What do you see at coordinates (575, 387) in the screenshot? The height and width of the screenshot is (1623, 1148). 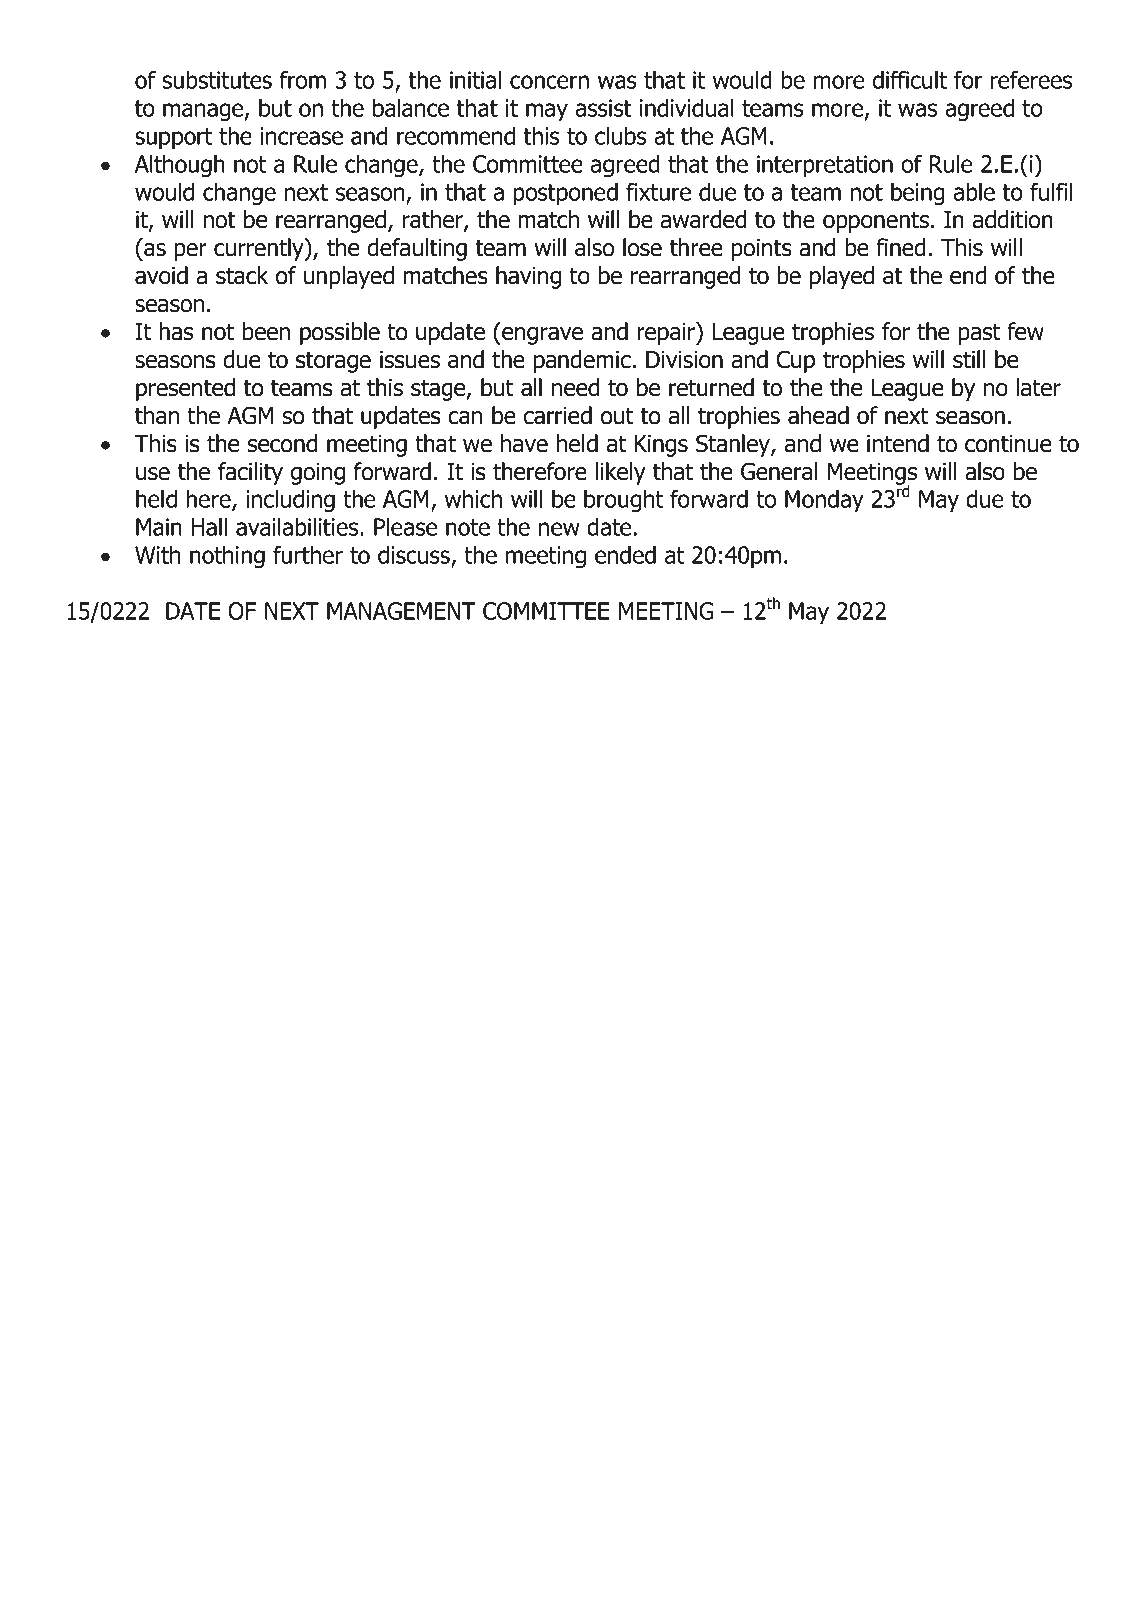 I see `need` at bounding box center [575, 387].
